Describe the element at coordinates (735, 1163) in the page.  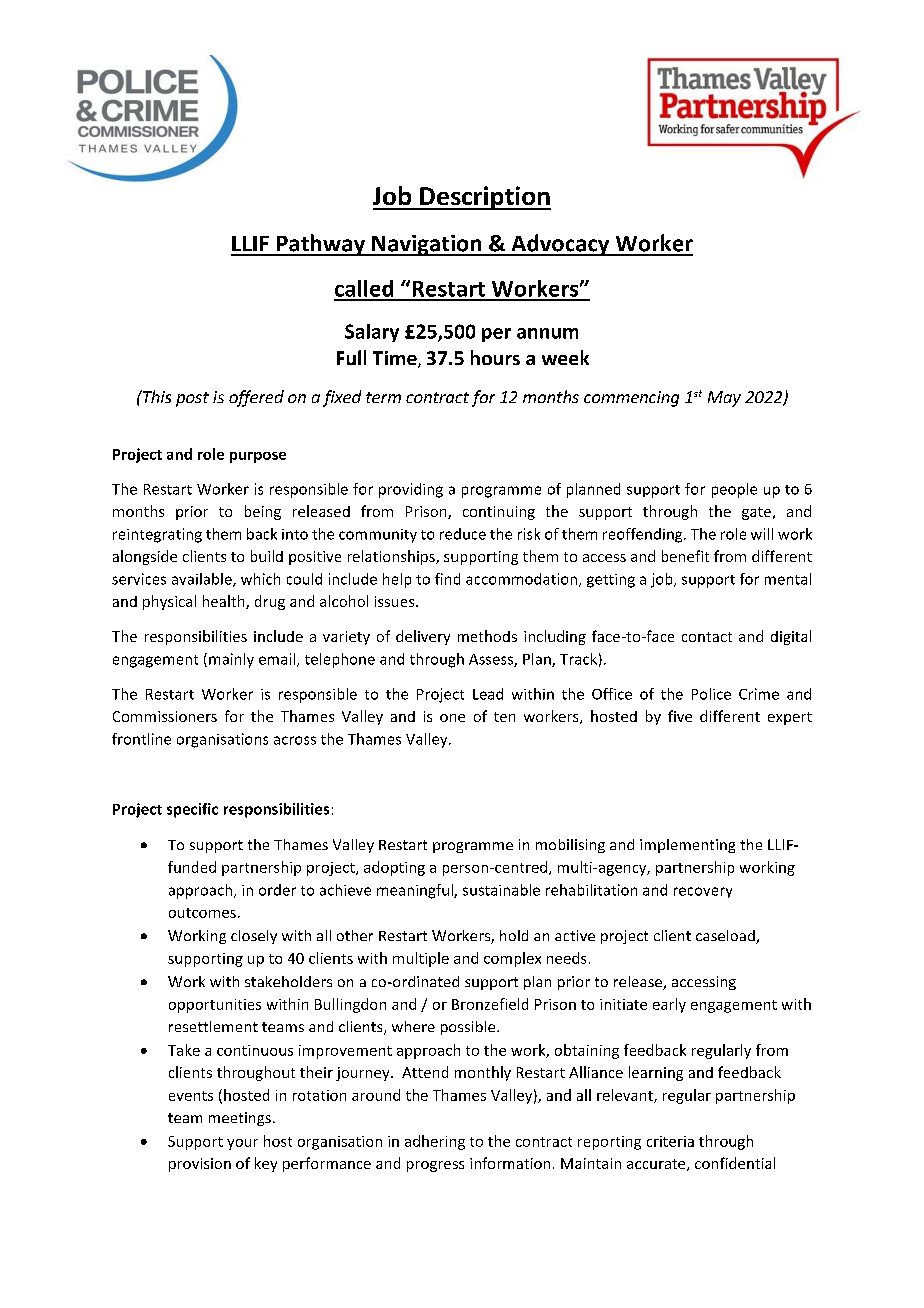
I see `confidential` at that location.
